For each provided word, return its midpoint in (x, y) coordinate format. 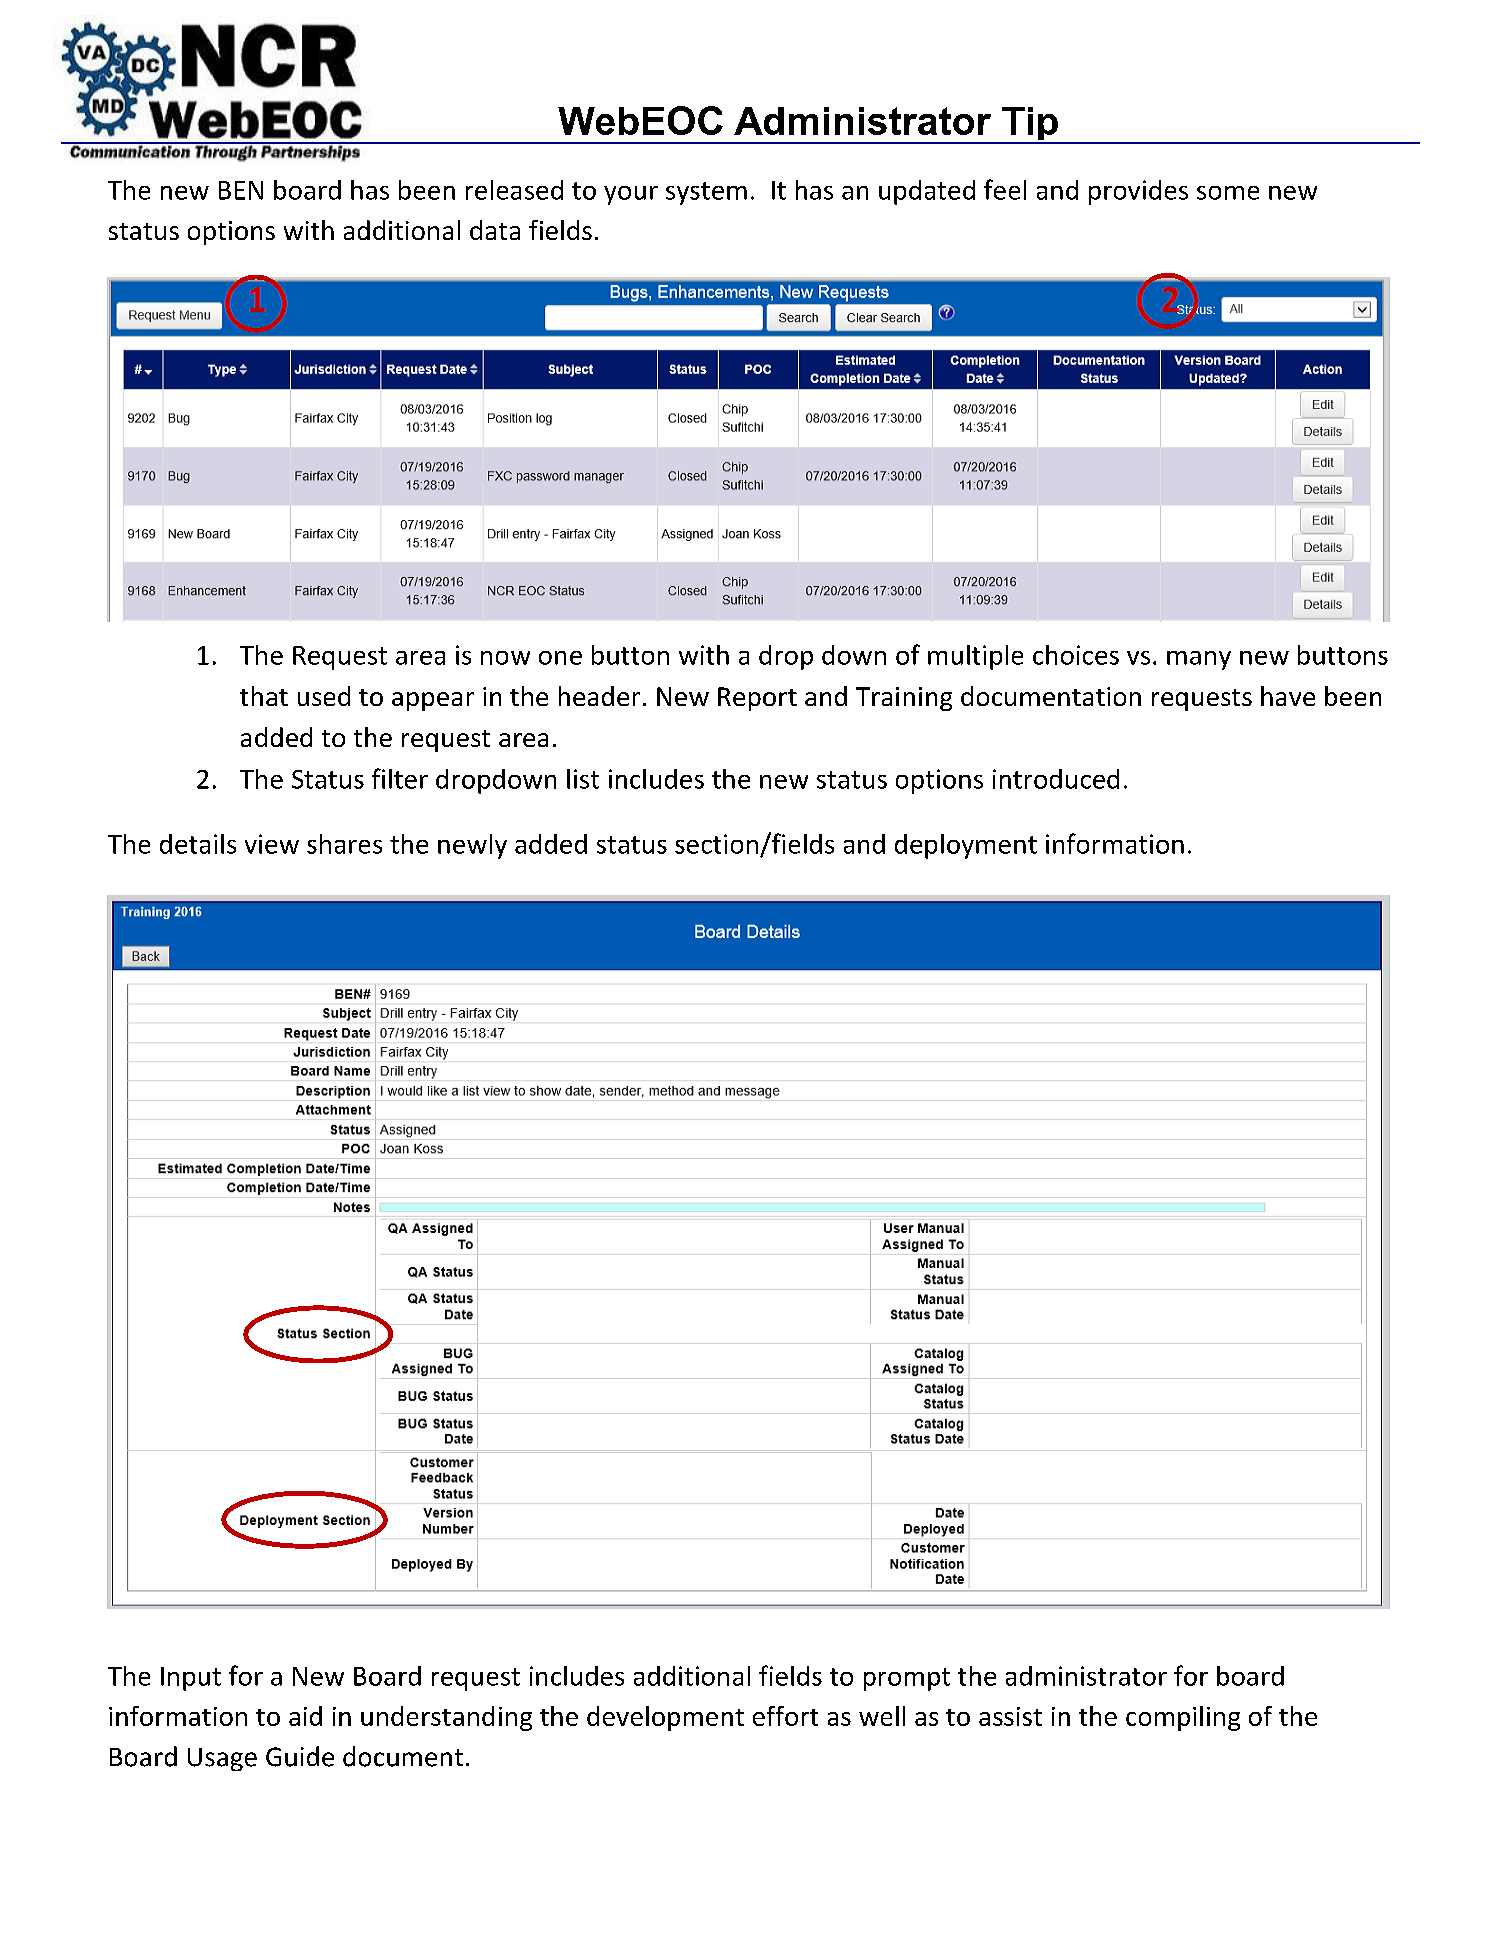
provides (1138, 192)
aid (305, 1716)
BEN (241, 190)
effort (785, 1716)
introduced (1056, 779)
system (706, 193)
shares (344, 844)
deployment (966, 846)
